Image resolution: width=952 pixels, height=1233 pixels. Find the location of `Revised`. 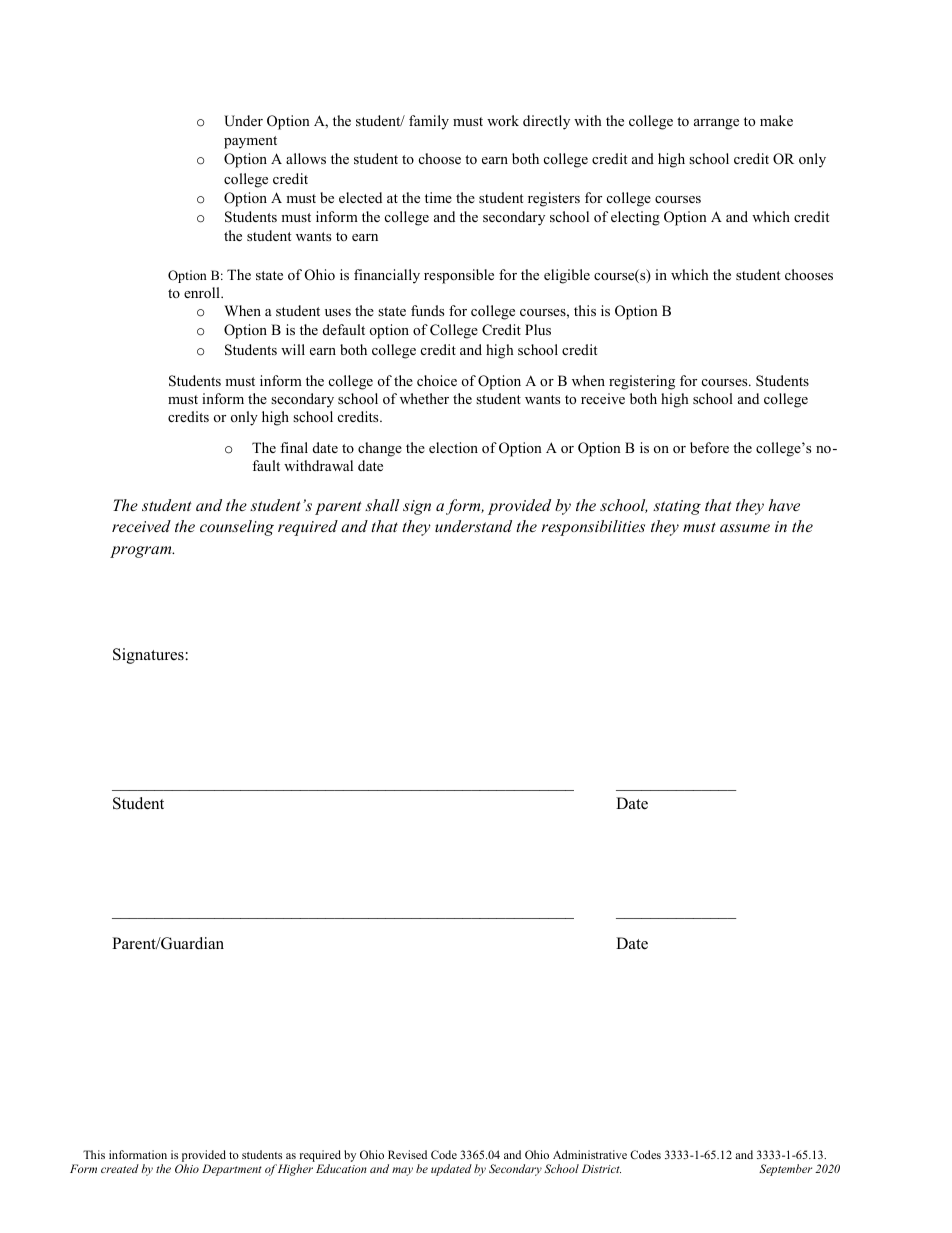

Revised is located at coordinates (407, 1154).
